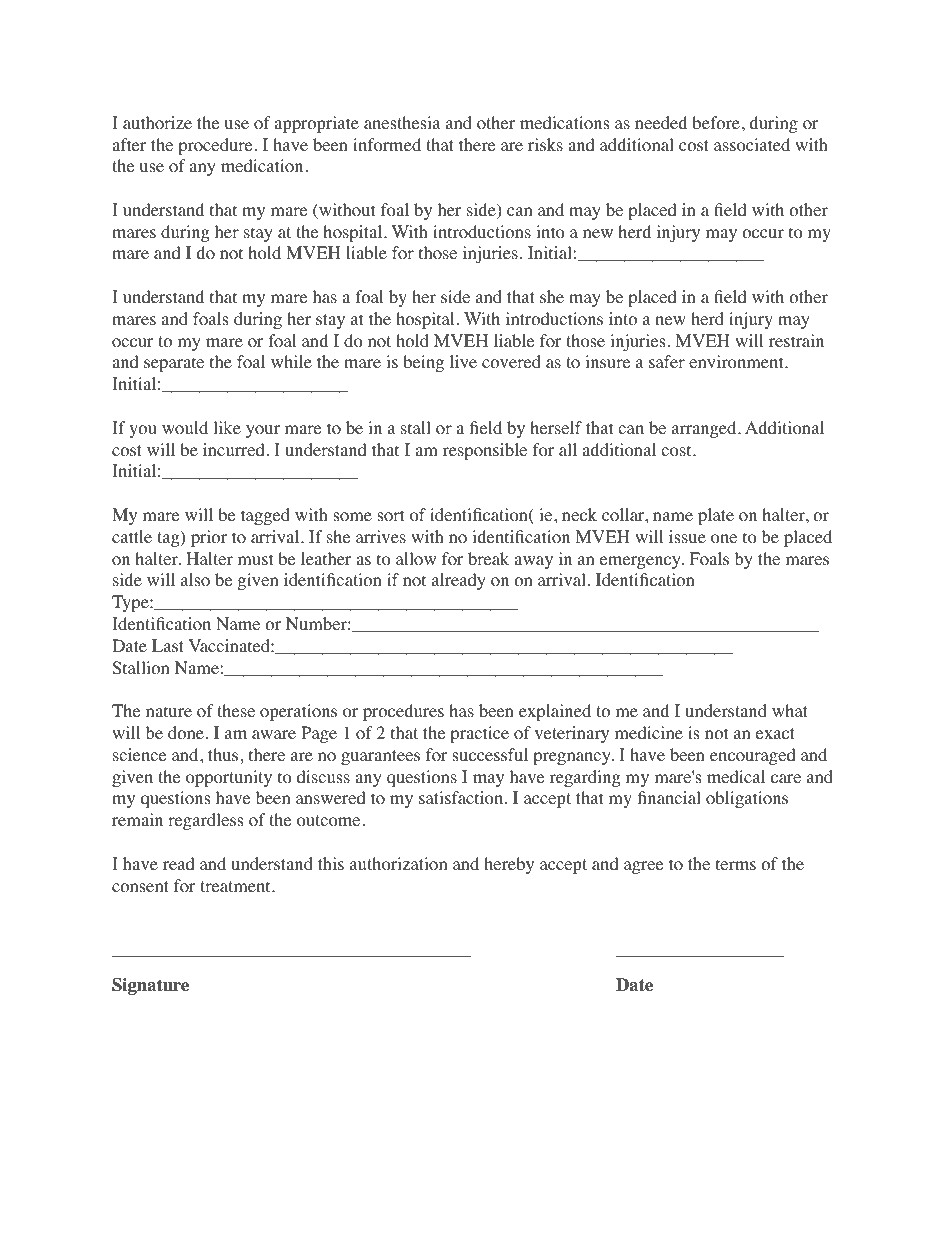 Image resolution: width=952 pixels, height=1233 pixels. What do you see at coordinates (736, 864) in the screenshot?
I see `terms` at bounding box center [736, 864].
